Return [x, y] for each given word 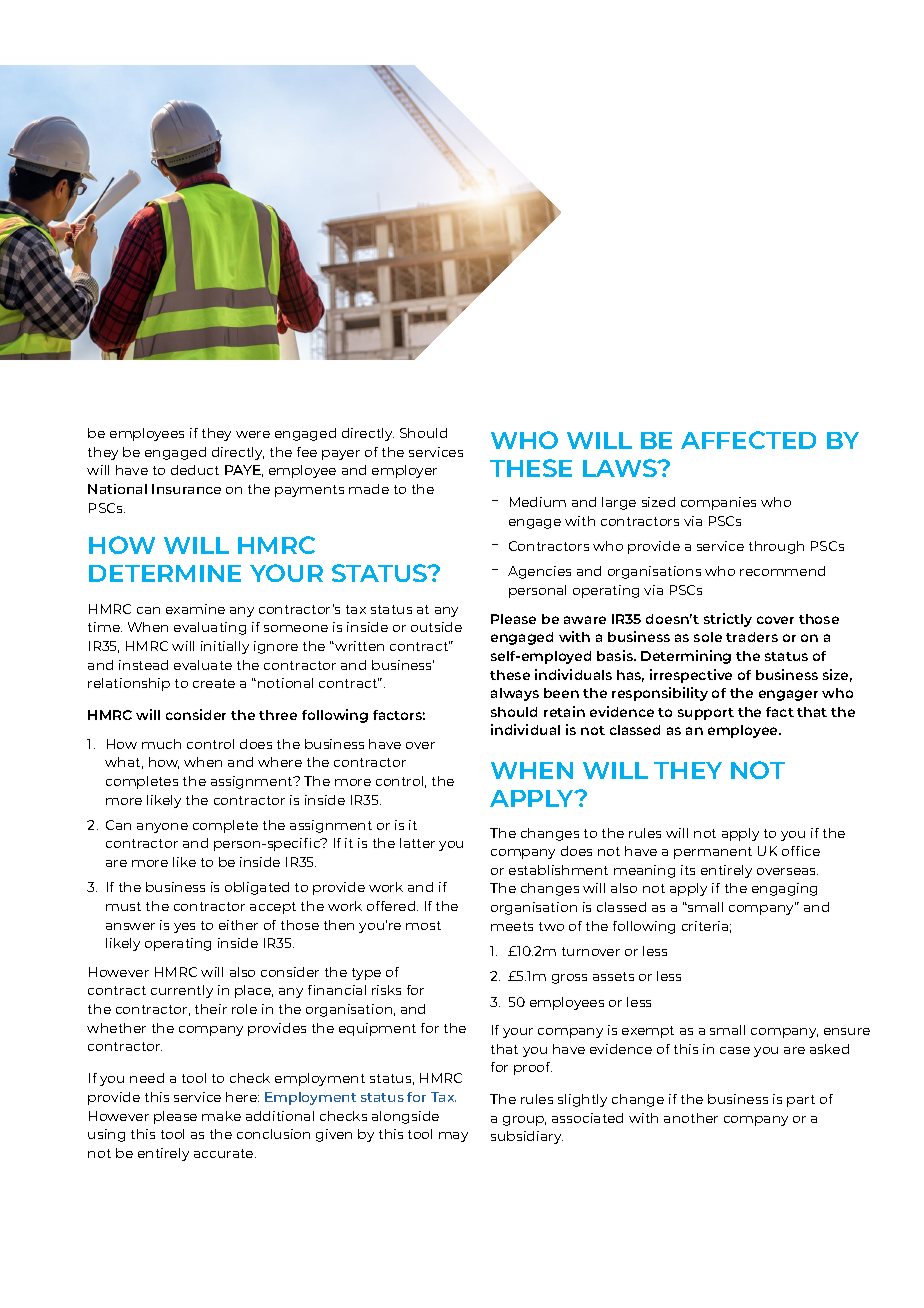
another [691, 1118]
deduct [195, 470]
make [221, 1116]
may [453, 1137]
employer [404, 471]
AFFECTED [748, 440]
